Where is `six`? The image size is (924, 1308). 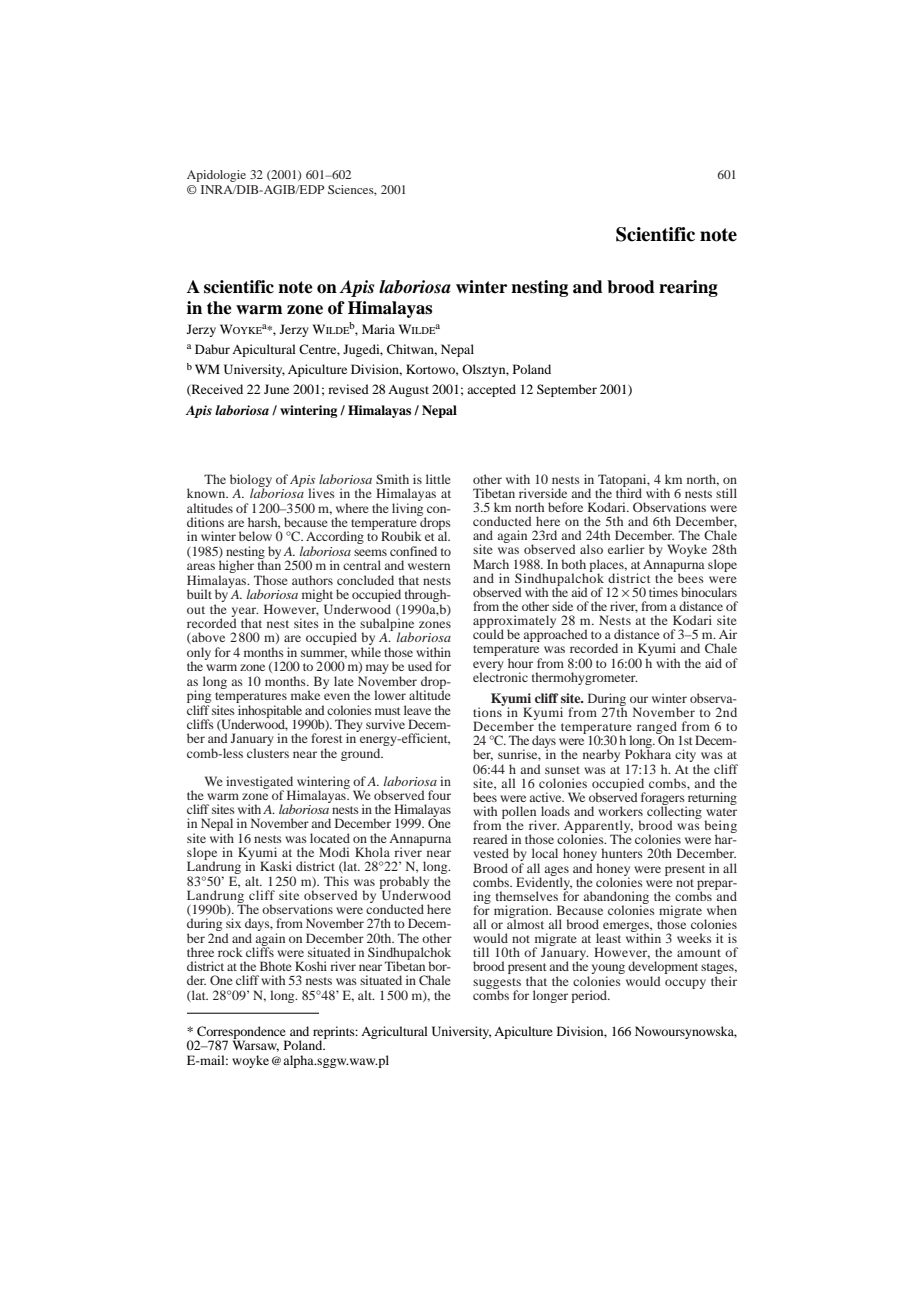
six is located at coordinates (233, 923).
